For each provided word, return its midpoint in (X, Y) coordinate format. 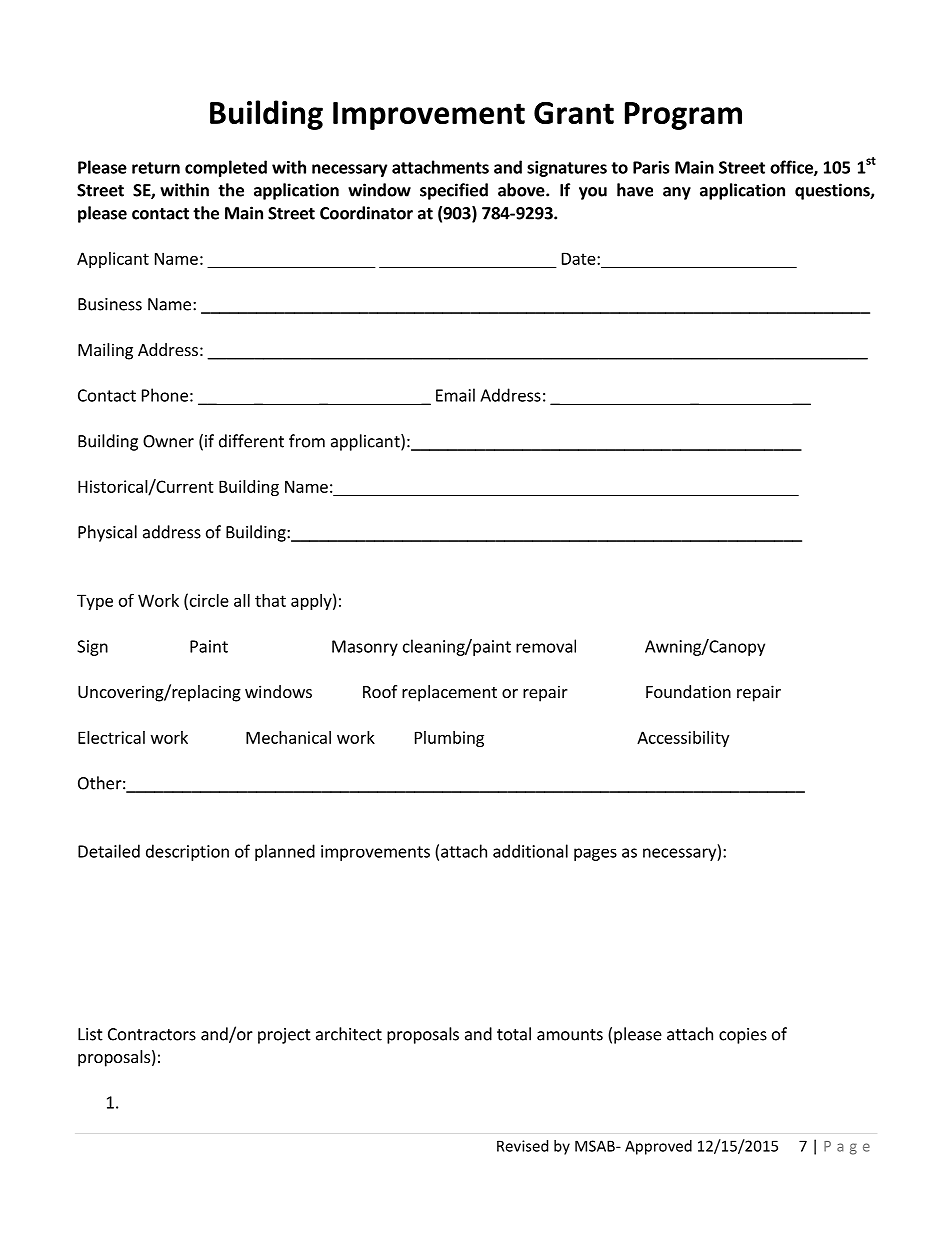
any (677, 193)
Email (455, 395)
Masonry (365, 648)
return (156, 168)
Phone (165, 395)
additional (530, 851)
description (187, 852)
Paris (651, 167)
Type (95, 602)
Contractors (152, 1034)
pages (595, 854)
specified (454, 191)
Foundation (688, 691)
